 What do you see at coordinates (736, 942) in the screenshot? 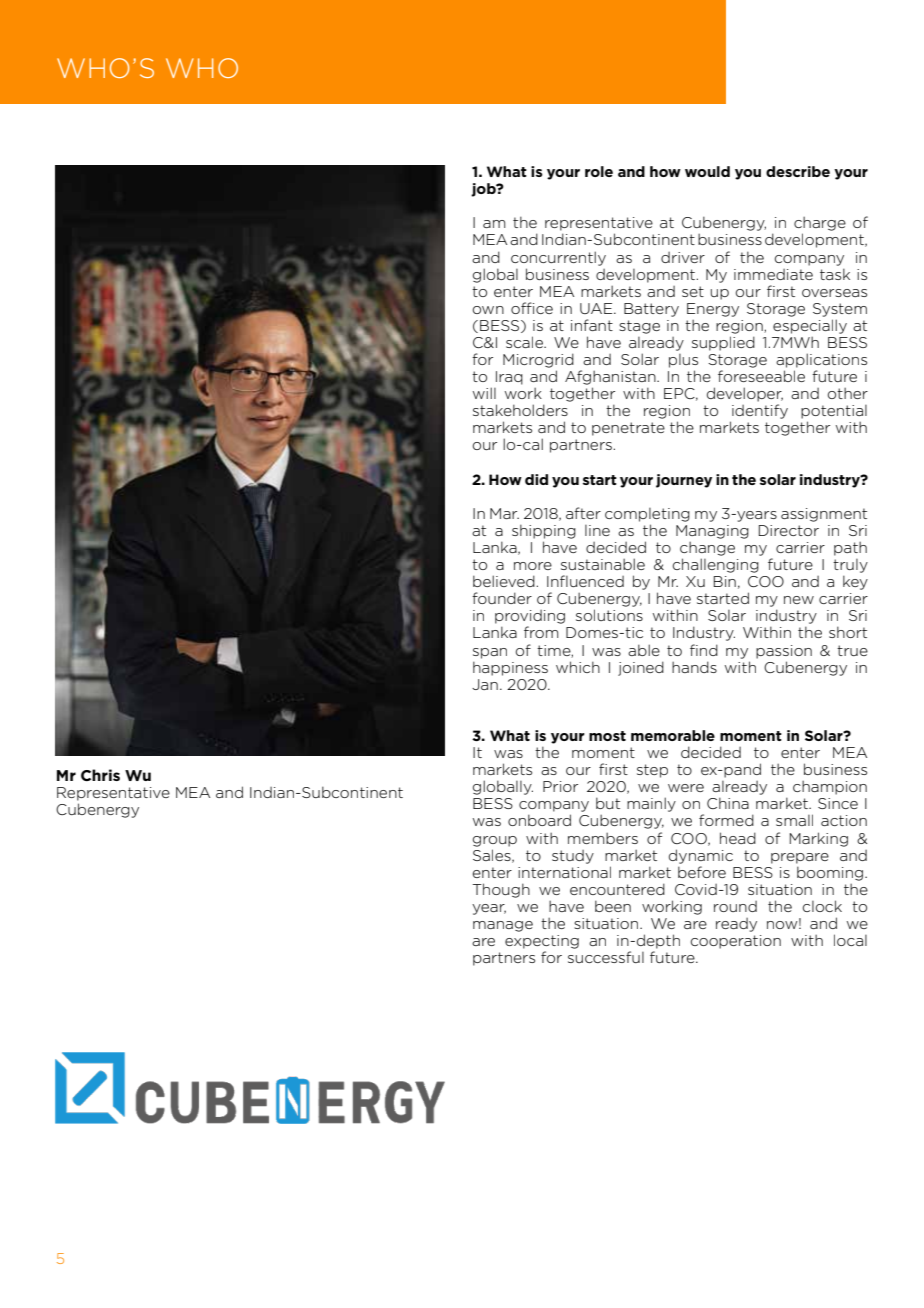
I see `cooperation` at bounding box center [736, 942].
